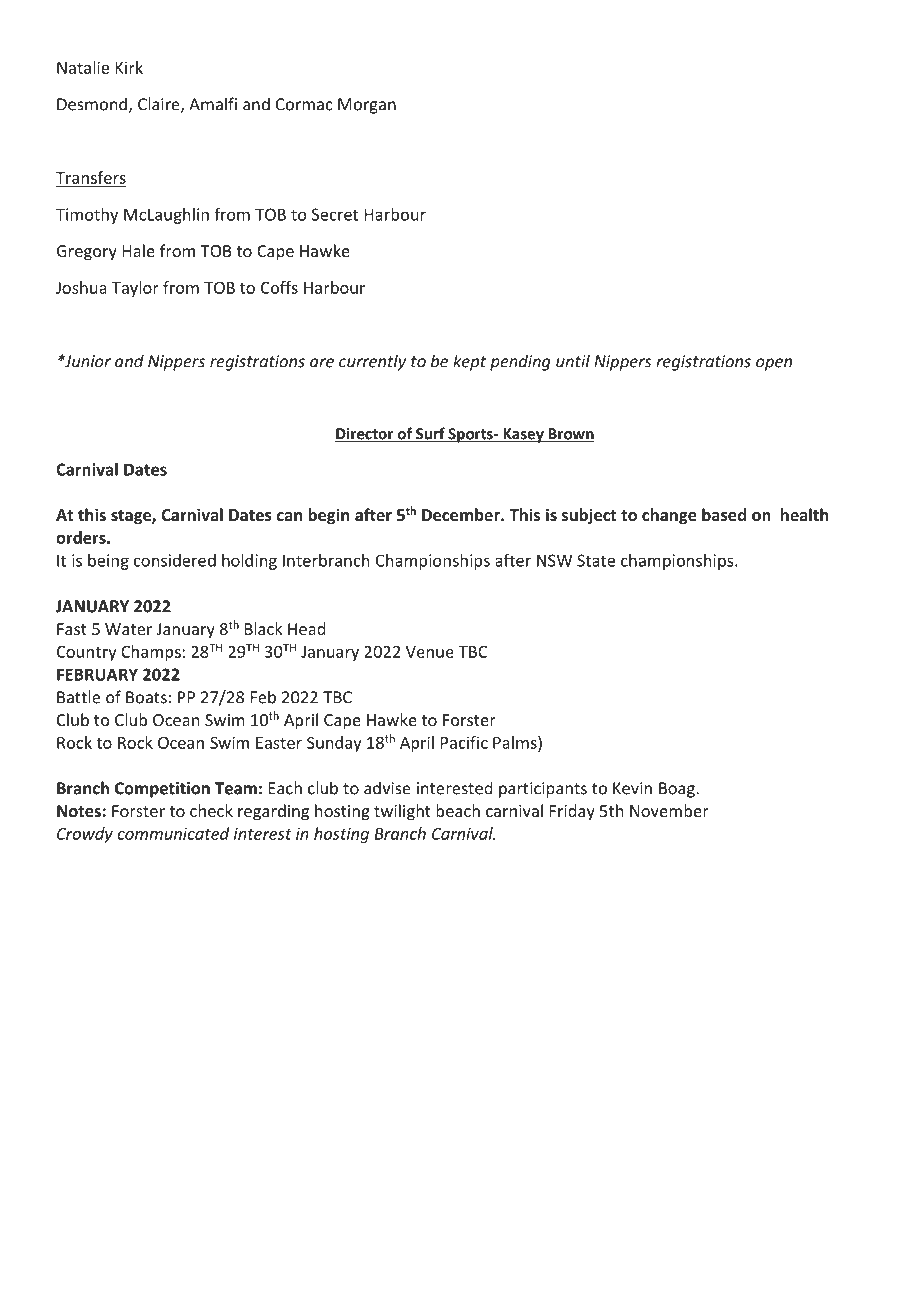 The image size is (924, 1308). Describe the element at coordinates (669, 810) in the page. I see `November` at that location.
